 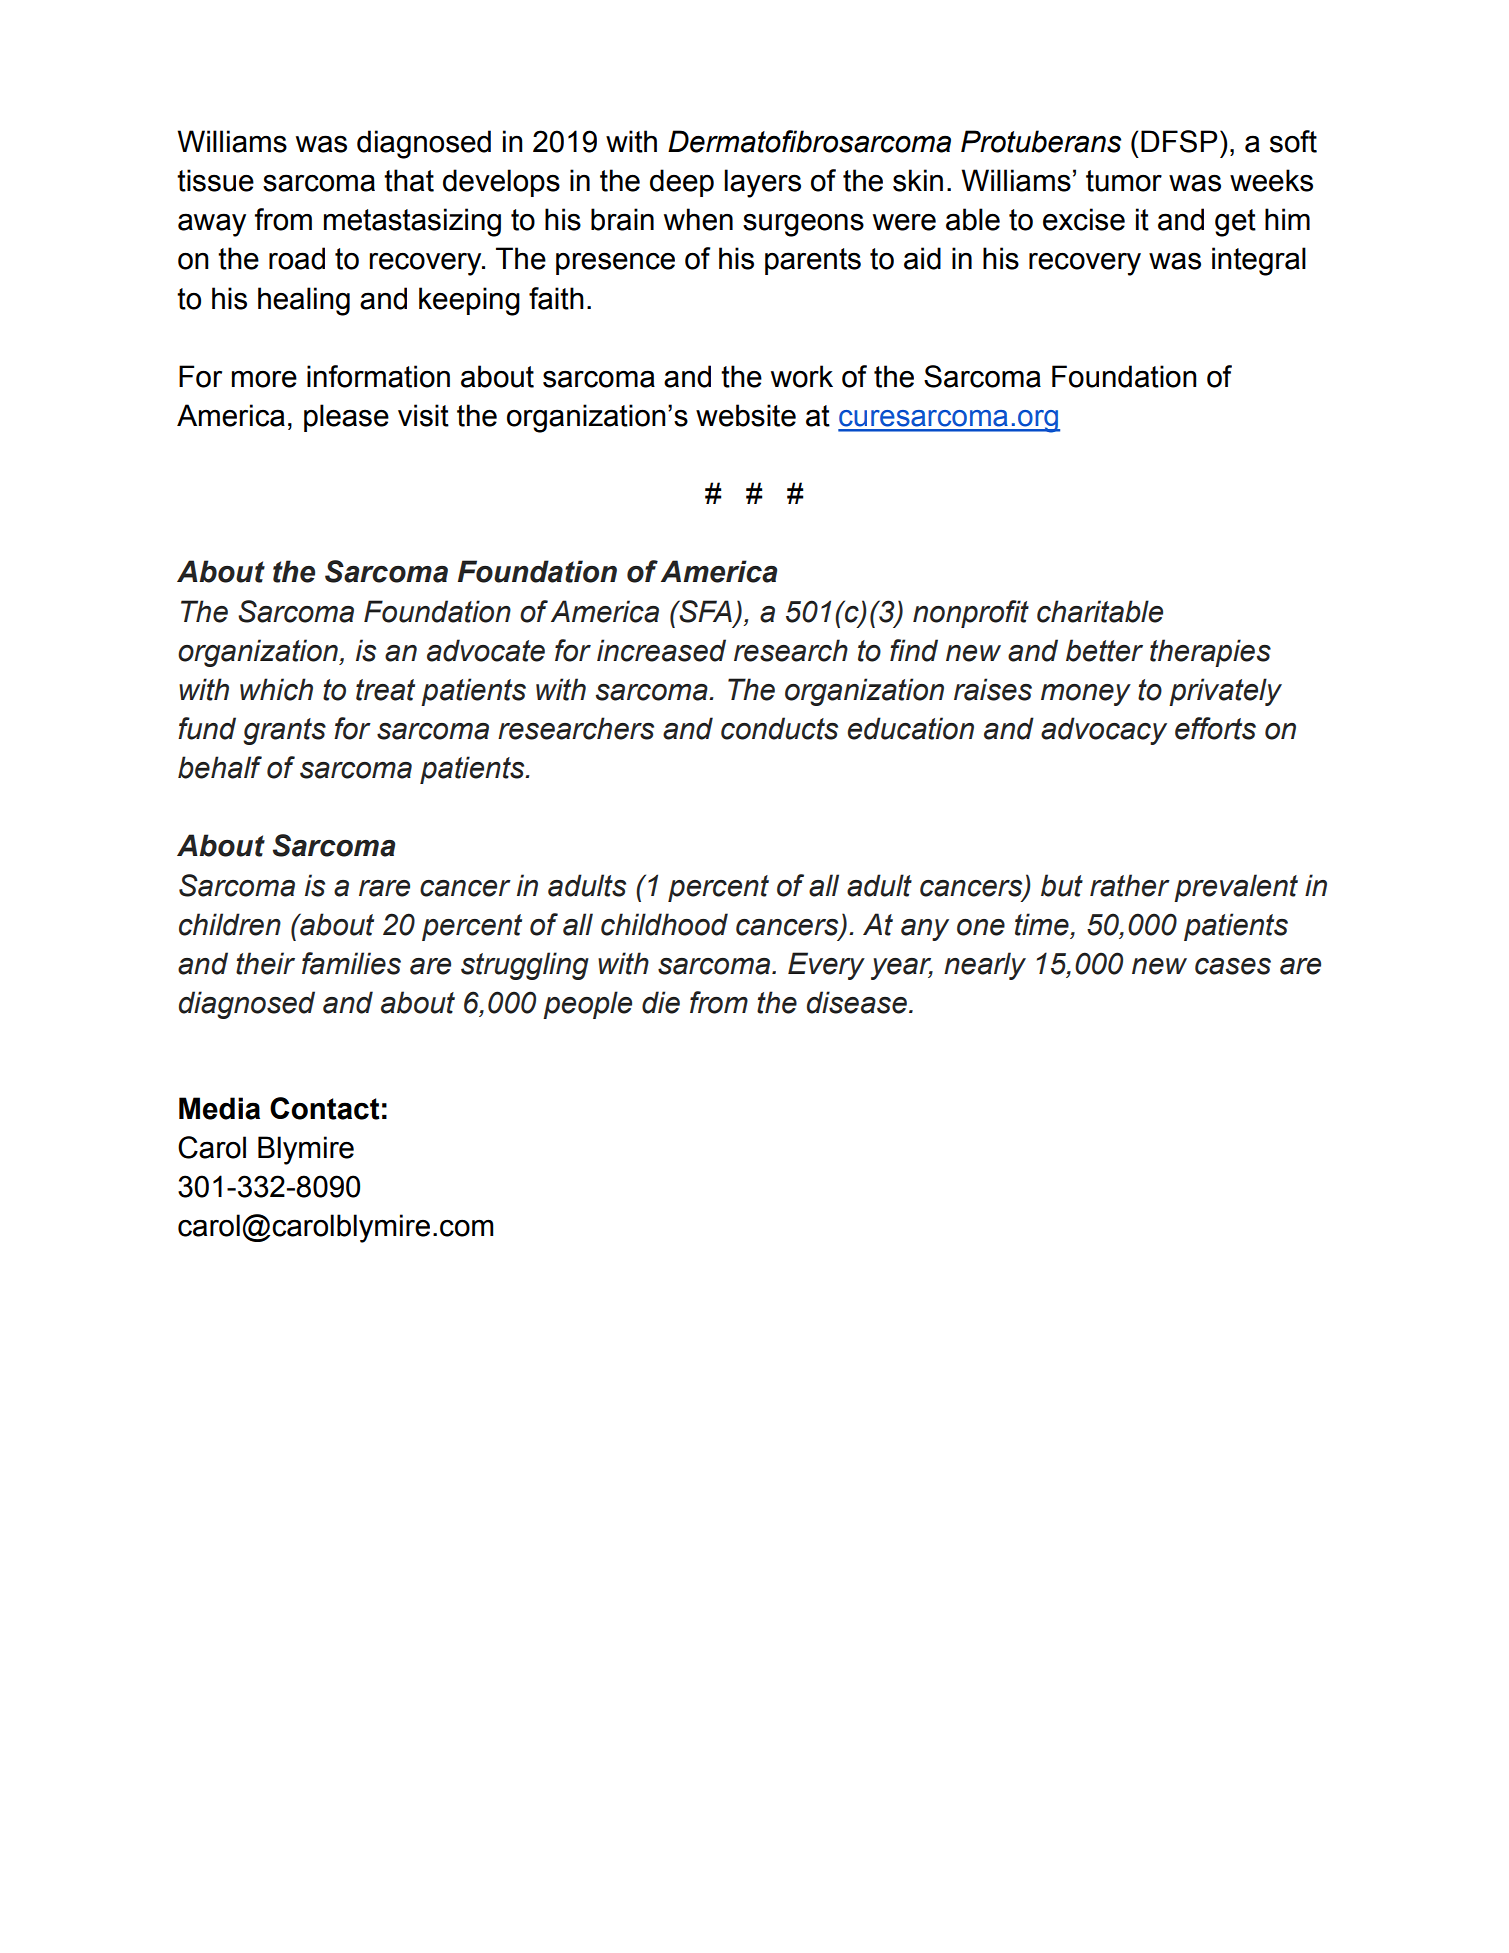 I want to click on layers, so click(x=762, y=183).
